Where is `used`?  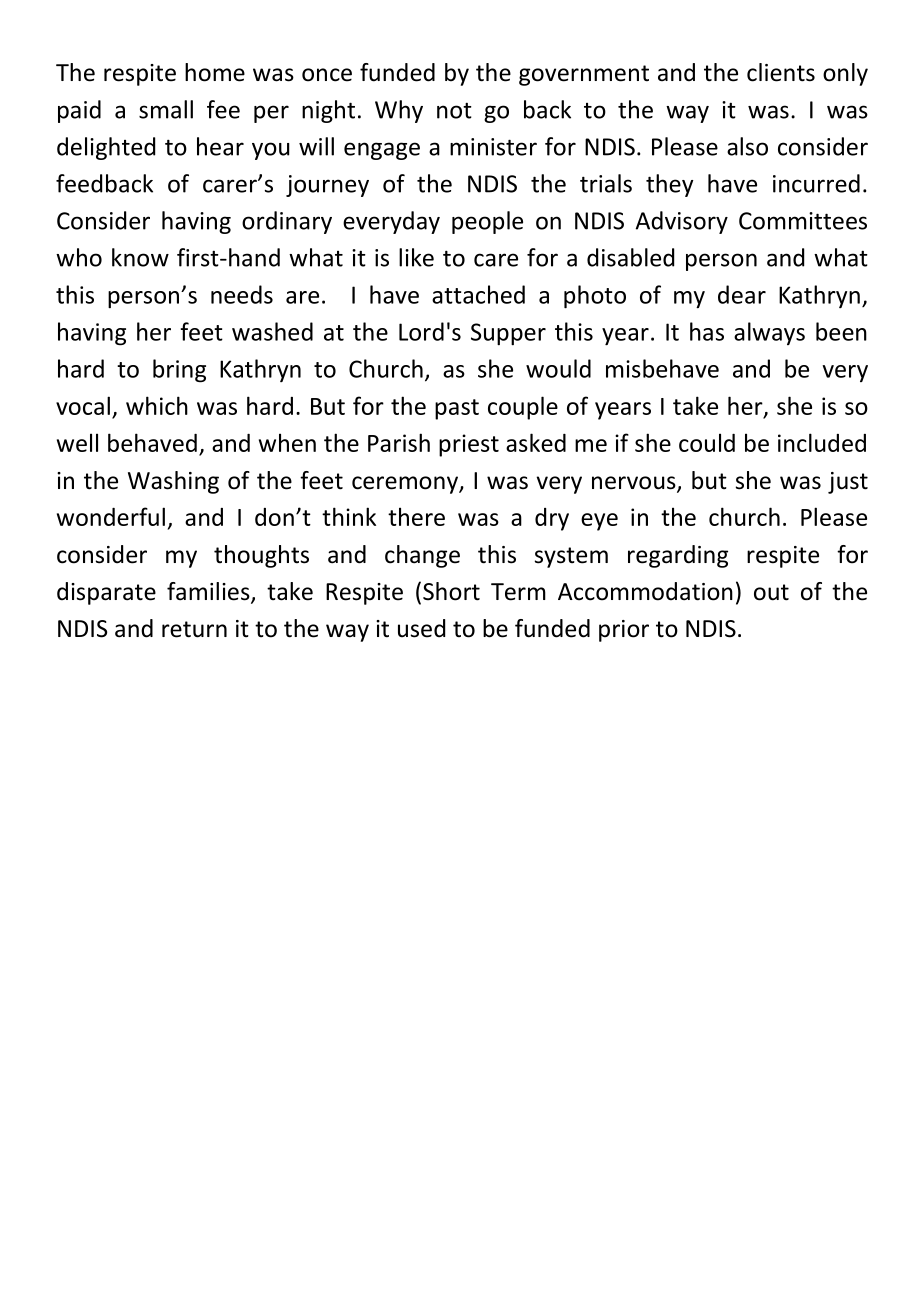
used is located at coordinates (421, 628).
